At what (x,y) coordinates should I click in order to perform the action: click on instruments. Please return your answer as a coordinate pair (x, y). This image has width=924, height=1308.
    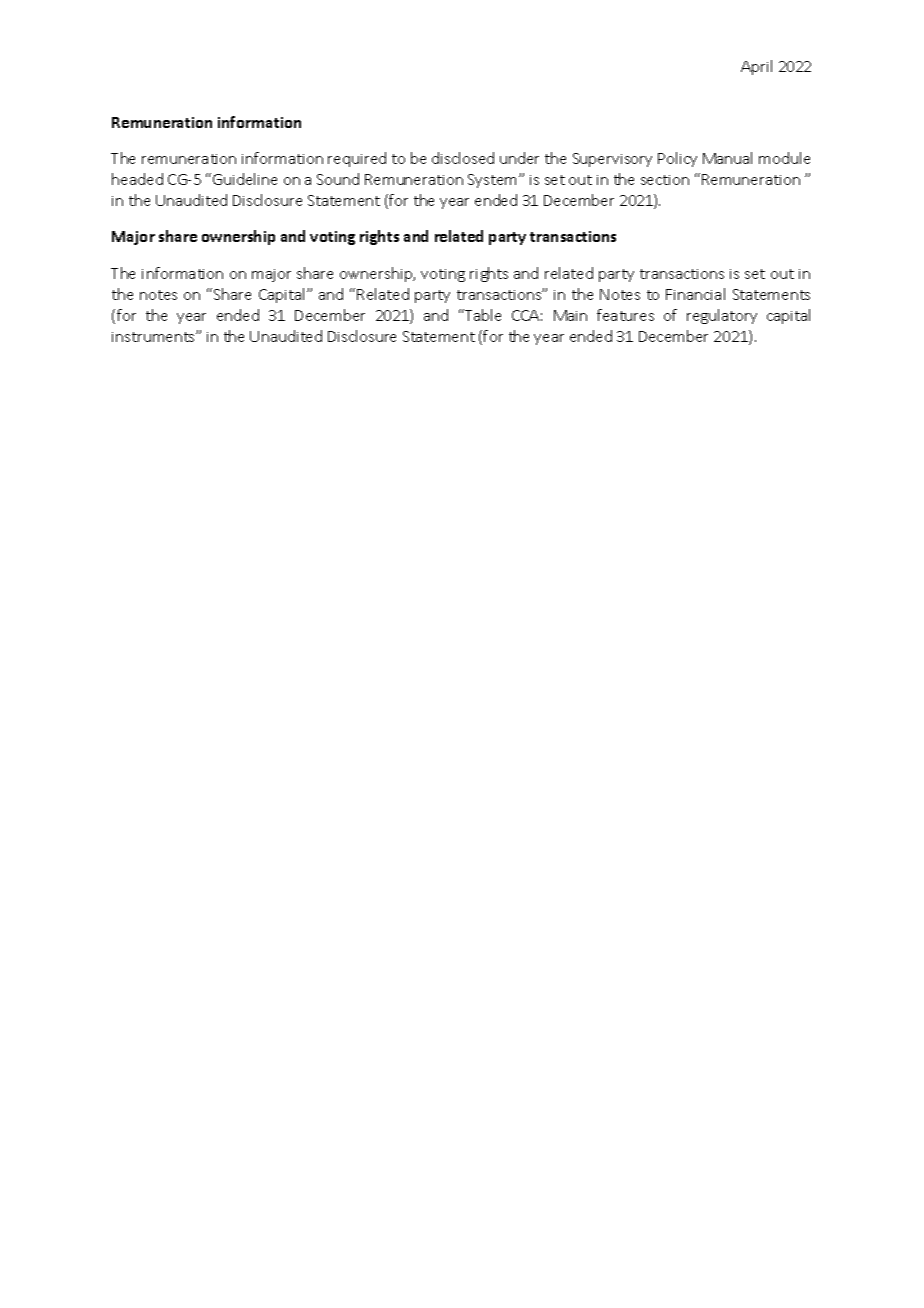
    Looking at the image, I should click on (154, 337).
